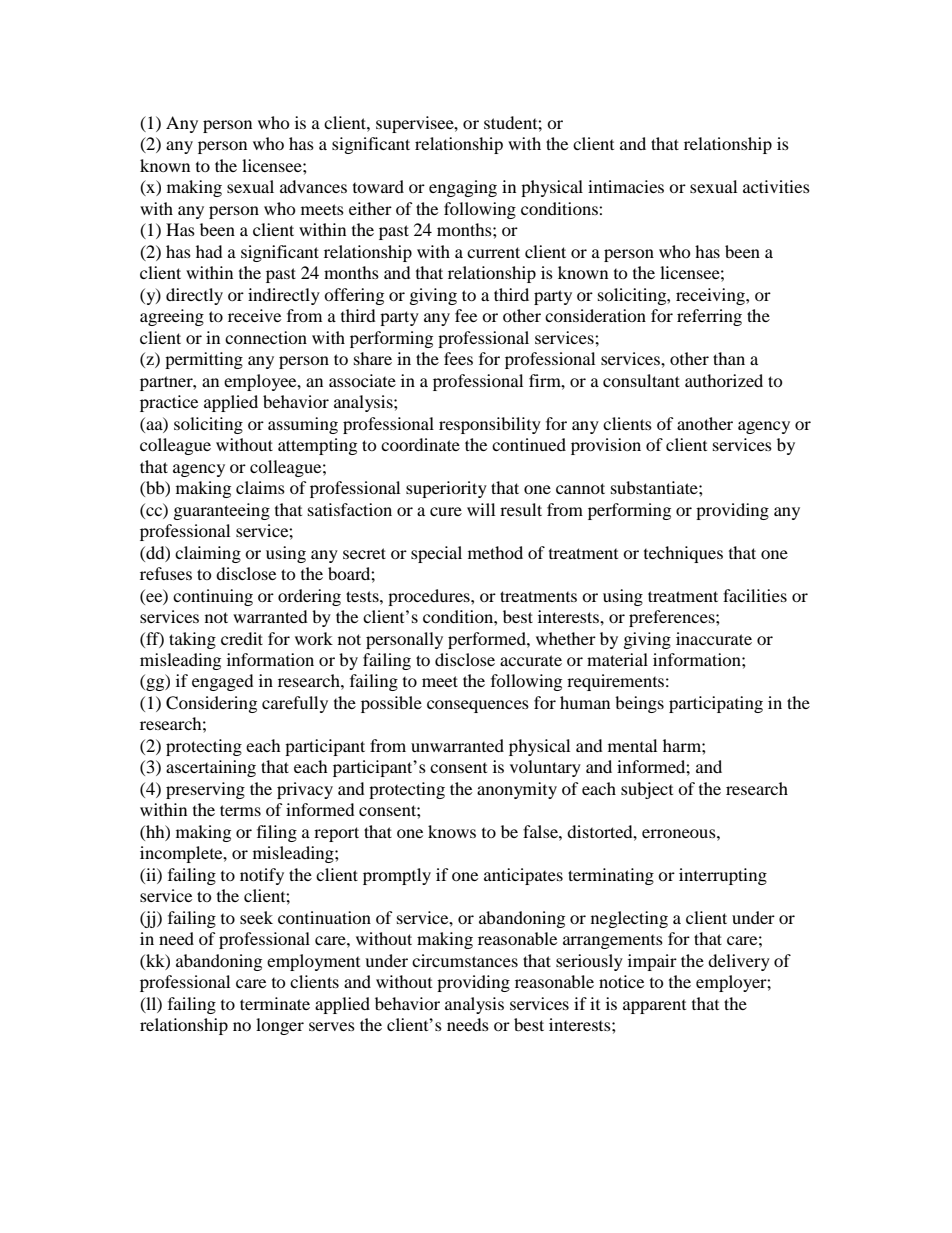 This document has width=952, height=1233. Describe the element at coordinates (240, 810) in the document. I see `terms` at that location.
